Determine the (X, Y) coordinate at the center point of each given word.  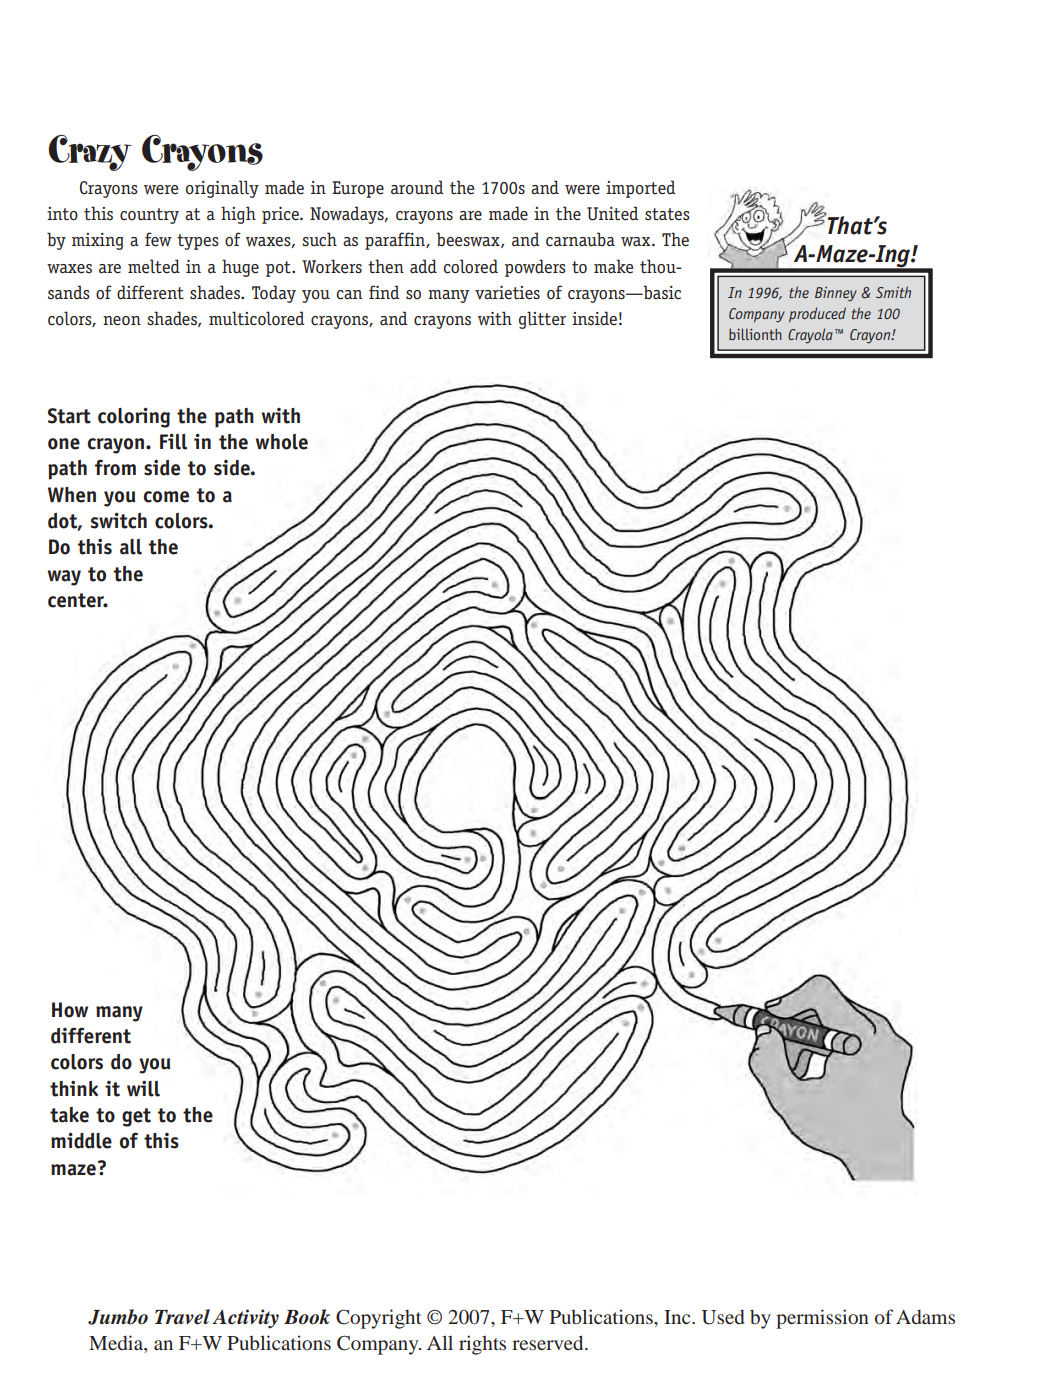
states (667, 214)
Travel (182, 1317)
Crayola (810, 336)
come (166, 497)
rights (482, 1345)
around (417, 187)
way (64, 578)
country (149, 216)
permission (822, 1319)
